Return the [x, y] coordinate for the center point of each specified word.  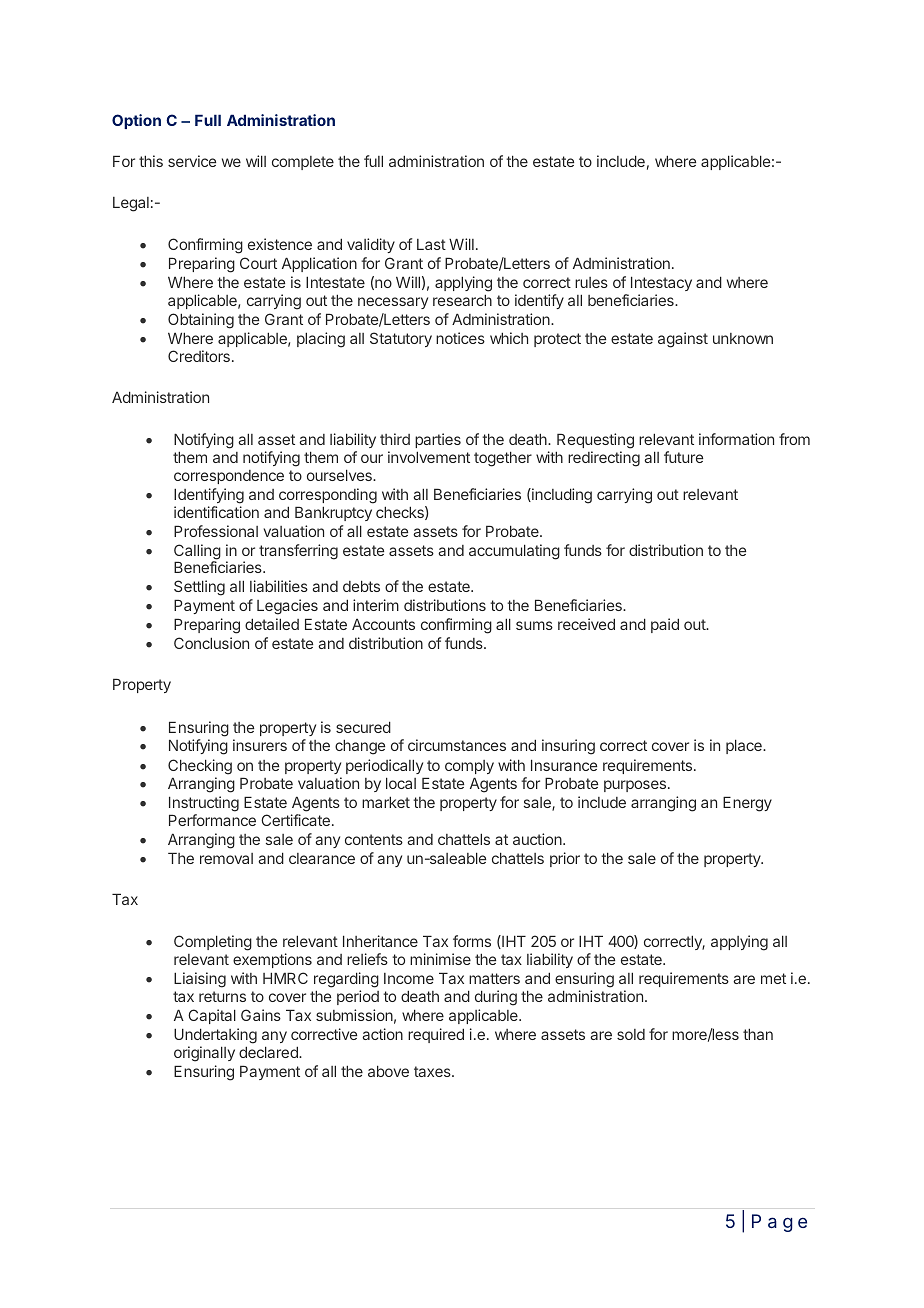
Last [431, 244]
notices [460, 338]
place [745, 746]
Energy [747, 804]
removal [226, 858]
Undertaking [215, 1036]
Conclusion [211, 643]
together [503, 459]
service [192, 161]
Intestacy [661, 285]
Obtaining [201, 321]
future [683, 457]
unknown [743, 338]
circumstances [457, 745]
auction [538, 839]
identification [216, 512]
